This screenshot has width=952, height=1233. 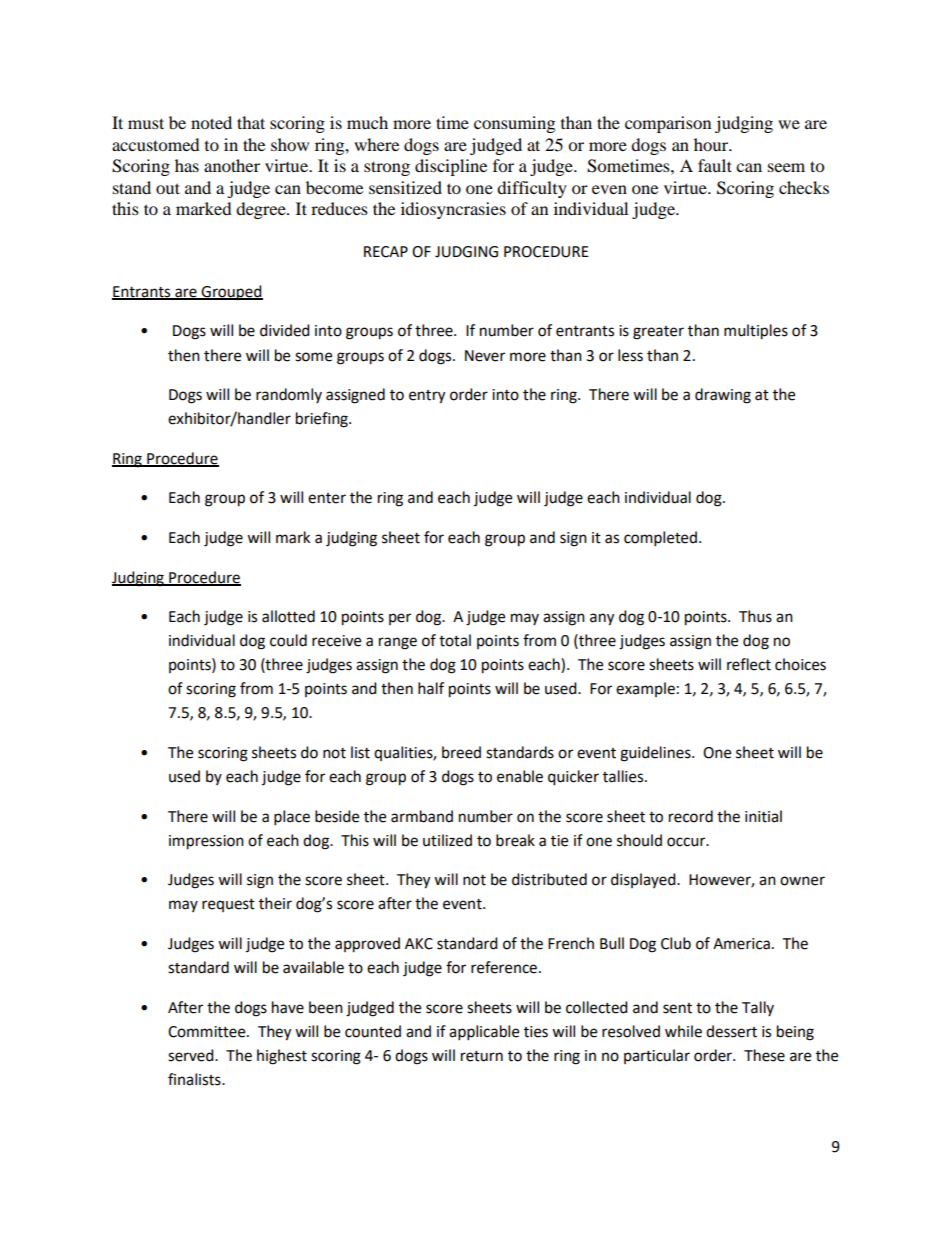 What do you see at coordinates (288, 616) in the screenshot?
I see `allotted` at bounding box center [288, 616].
